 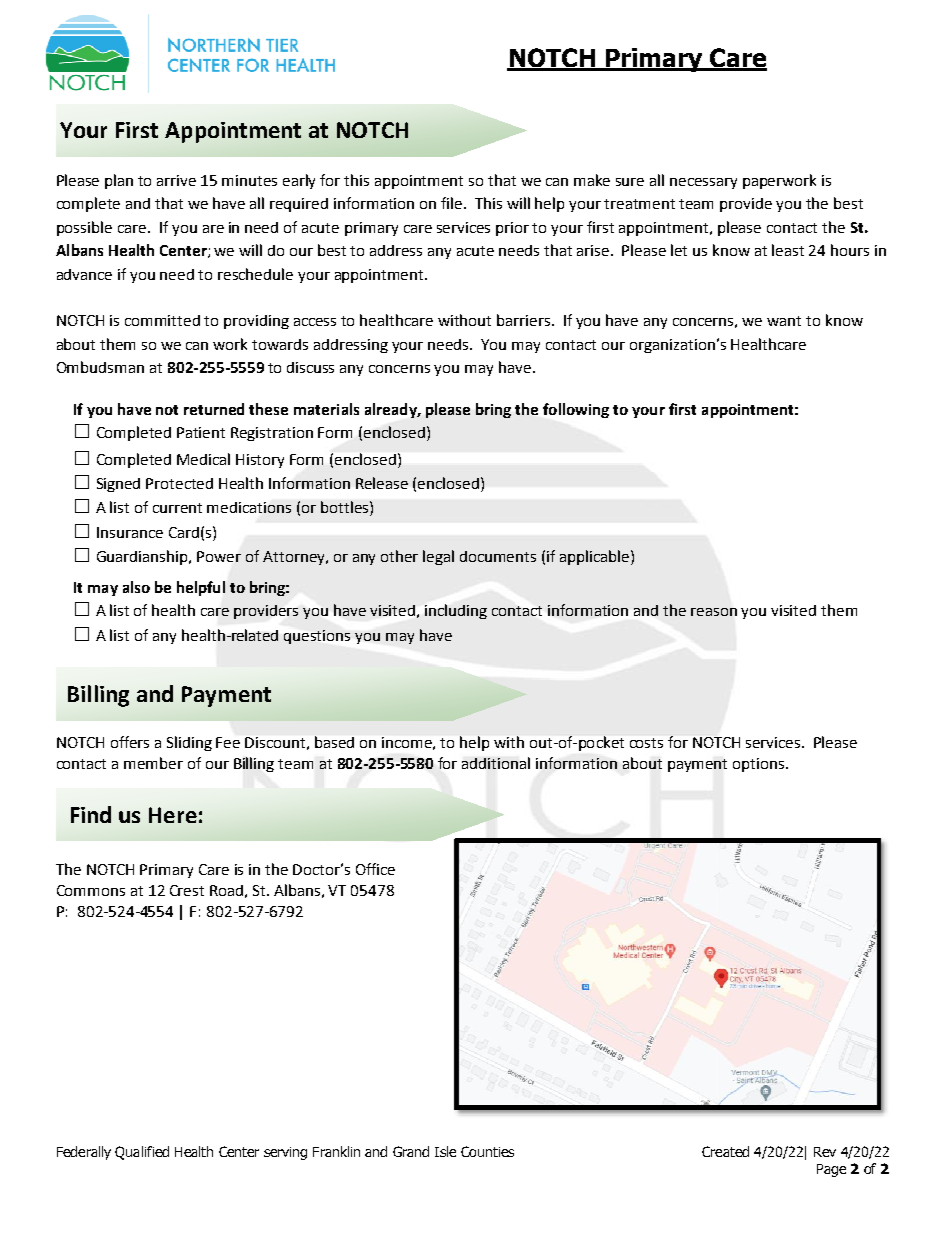 What do you see at coordinates (142, 1153) in the image?
I see `Qualified` at bounding box center [142, 1153].
